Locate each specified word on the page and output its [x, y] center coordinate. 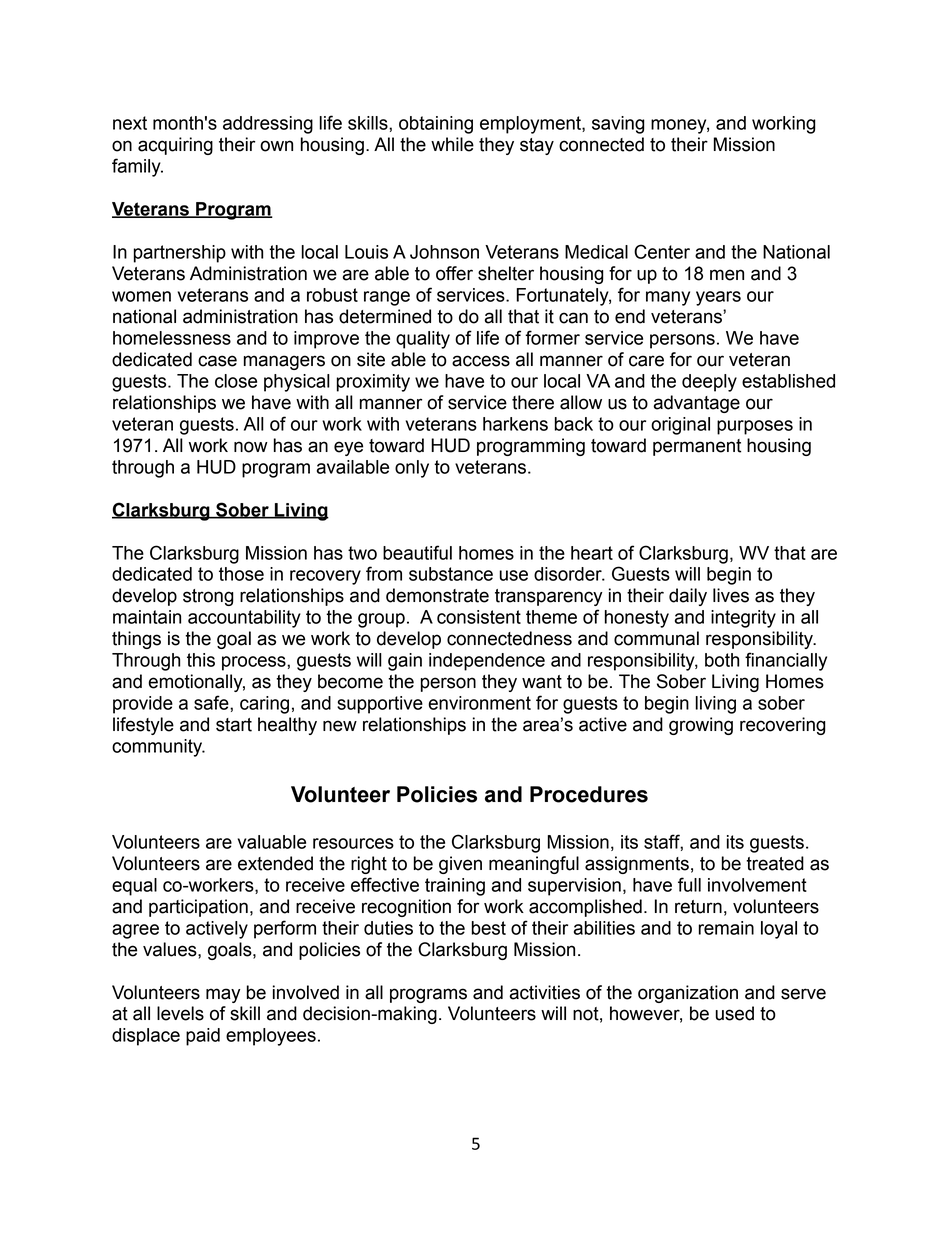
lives [731, 595]
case [217, 361]
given [460, 865]
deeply [709, 383]
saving [618, 125]
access [481, 361]
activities [544, 992]
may [223, 995]
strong [208, 597]
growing [701, 726]
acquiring [175, 146]
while [452, 144]
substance [451, 574]
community [158, 748]
